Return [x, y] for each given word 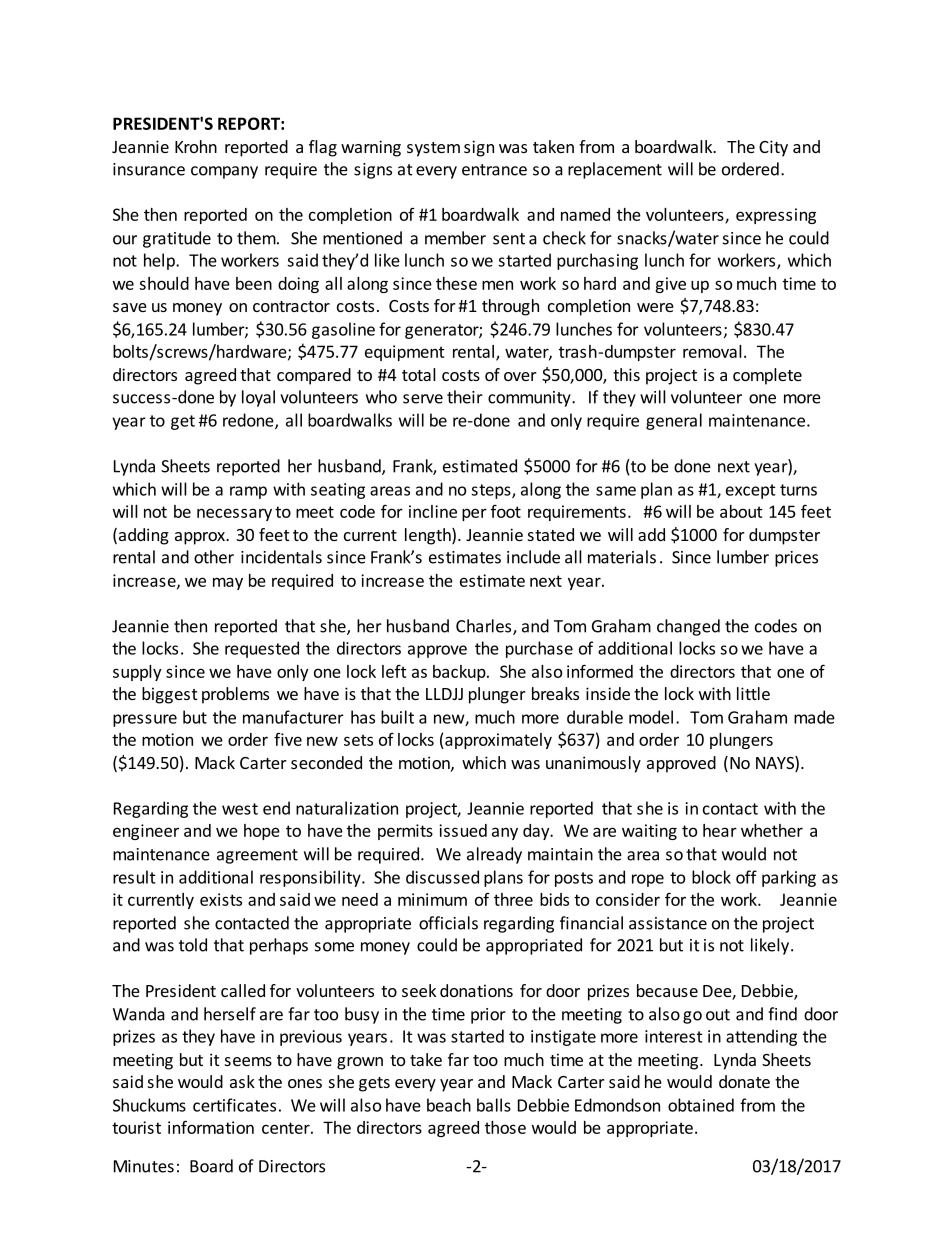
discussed [442, 877]
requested [262, 649]
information [211, 1127]
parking [789, 878]
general [674, 421]
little [753, 693]
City [773, 148]
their [465, 397]
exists [221, 899]
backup [460, 673]
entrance [494, 170]
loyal [258, 398]
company [224, 172]
